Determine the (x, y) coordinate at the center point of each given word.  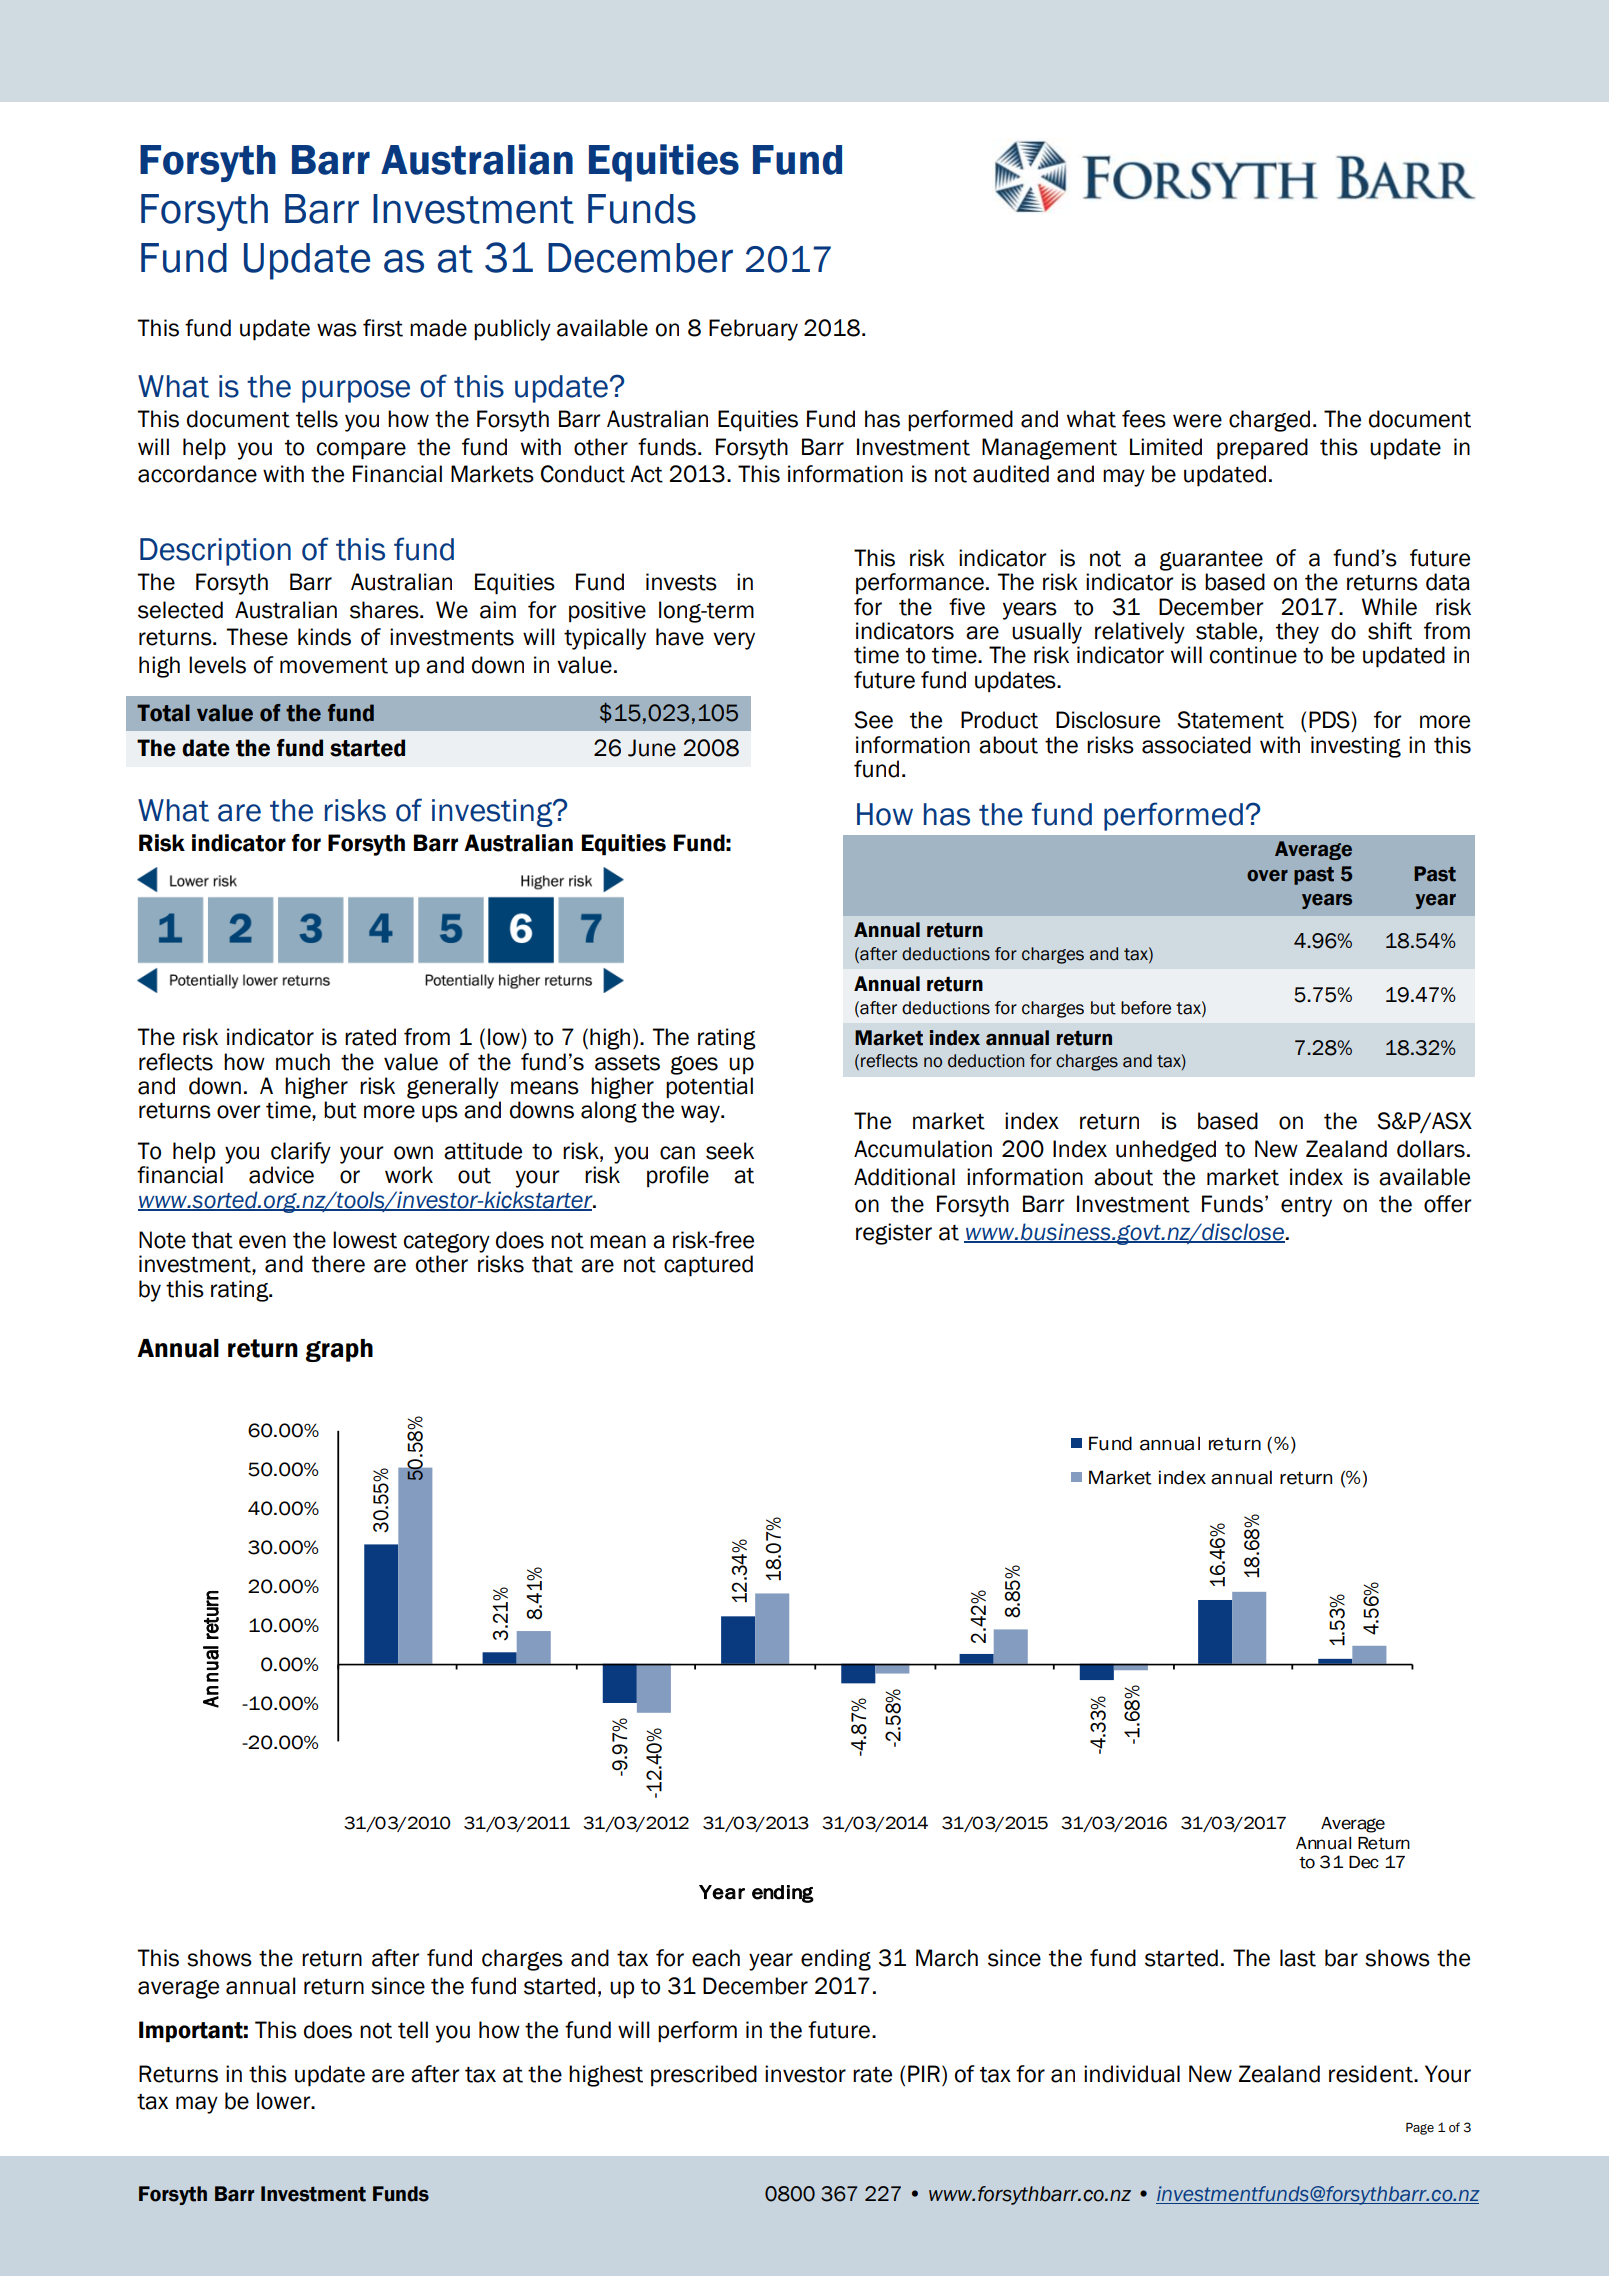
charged (1269, 421)
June (652, 748)
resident (1372, 2074)
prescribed (704, 2076)
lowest (365, 1240)
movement (334, 666)
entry (1306, 1207)
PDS (1330, 720)
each (716, 1958)
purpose (356, 391)
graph (339, 1350)
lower (285, 2101)
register (894, 1234)
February (753, 330)
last (1298, 1958)
